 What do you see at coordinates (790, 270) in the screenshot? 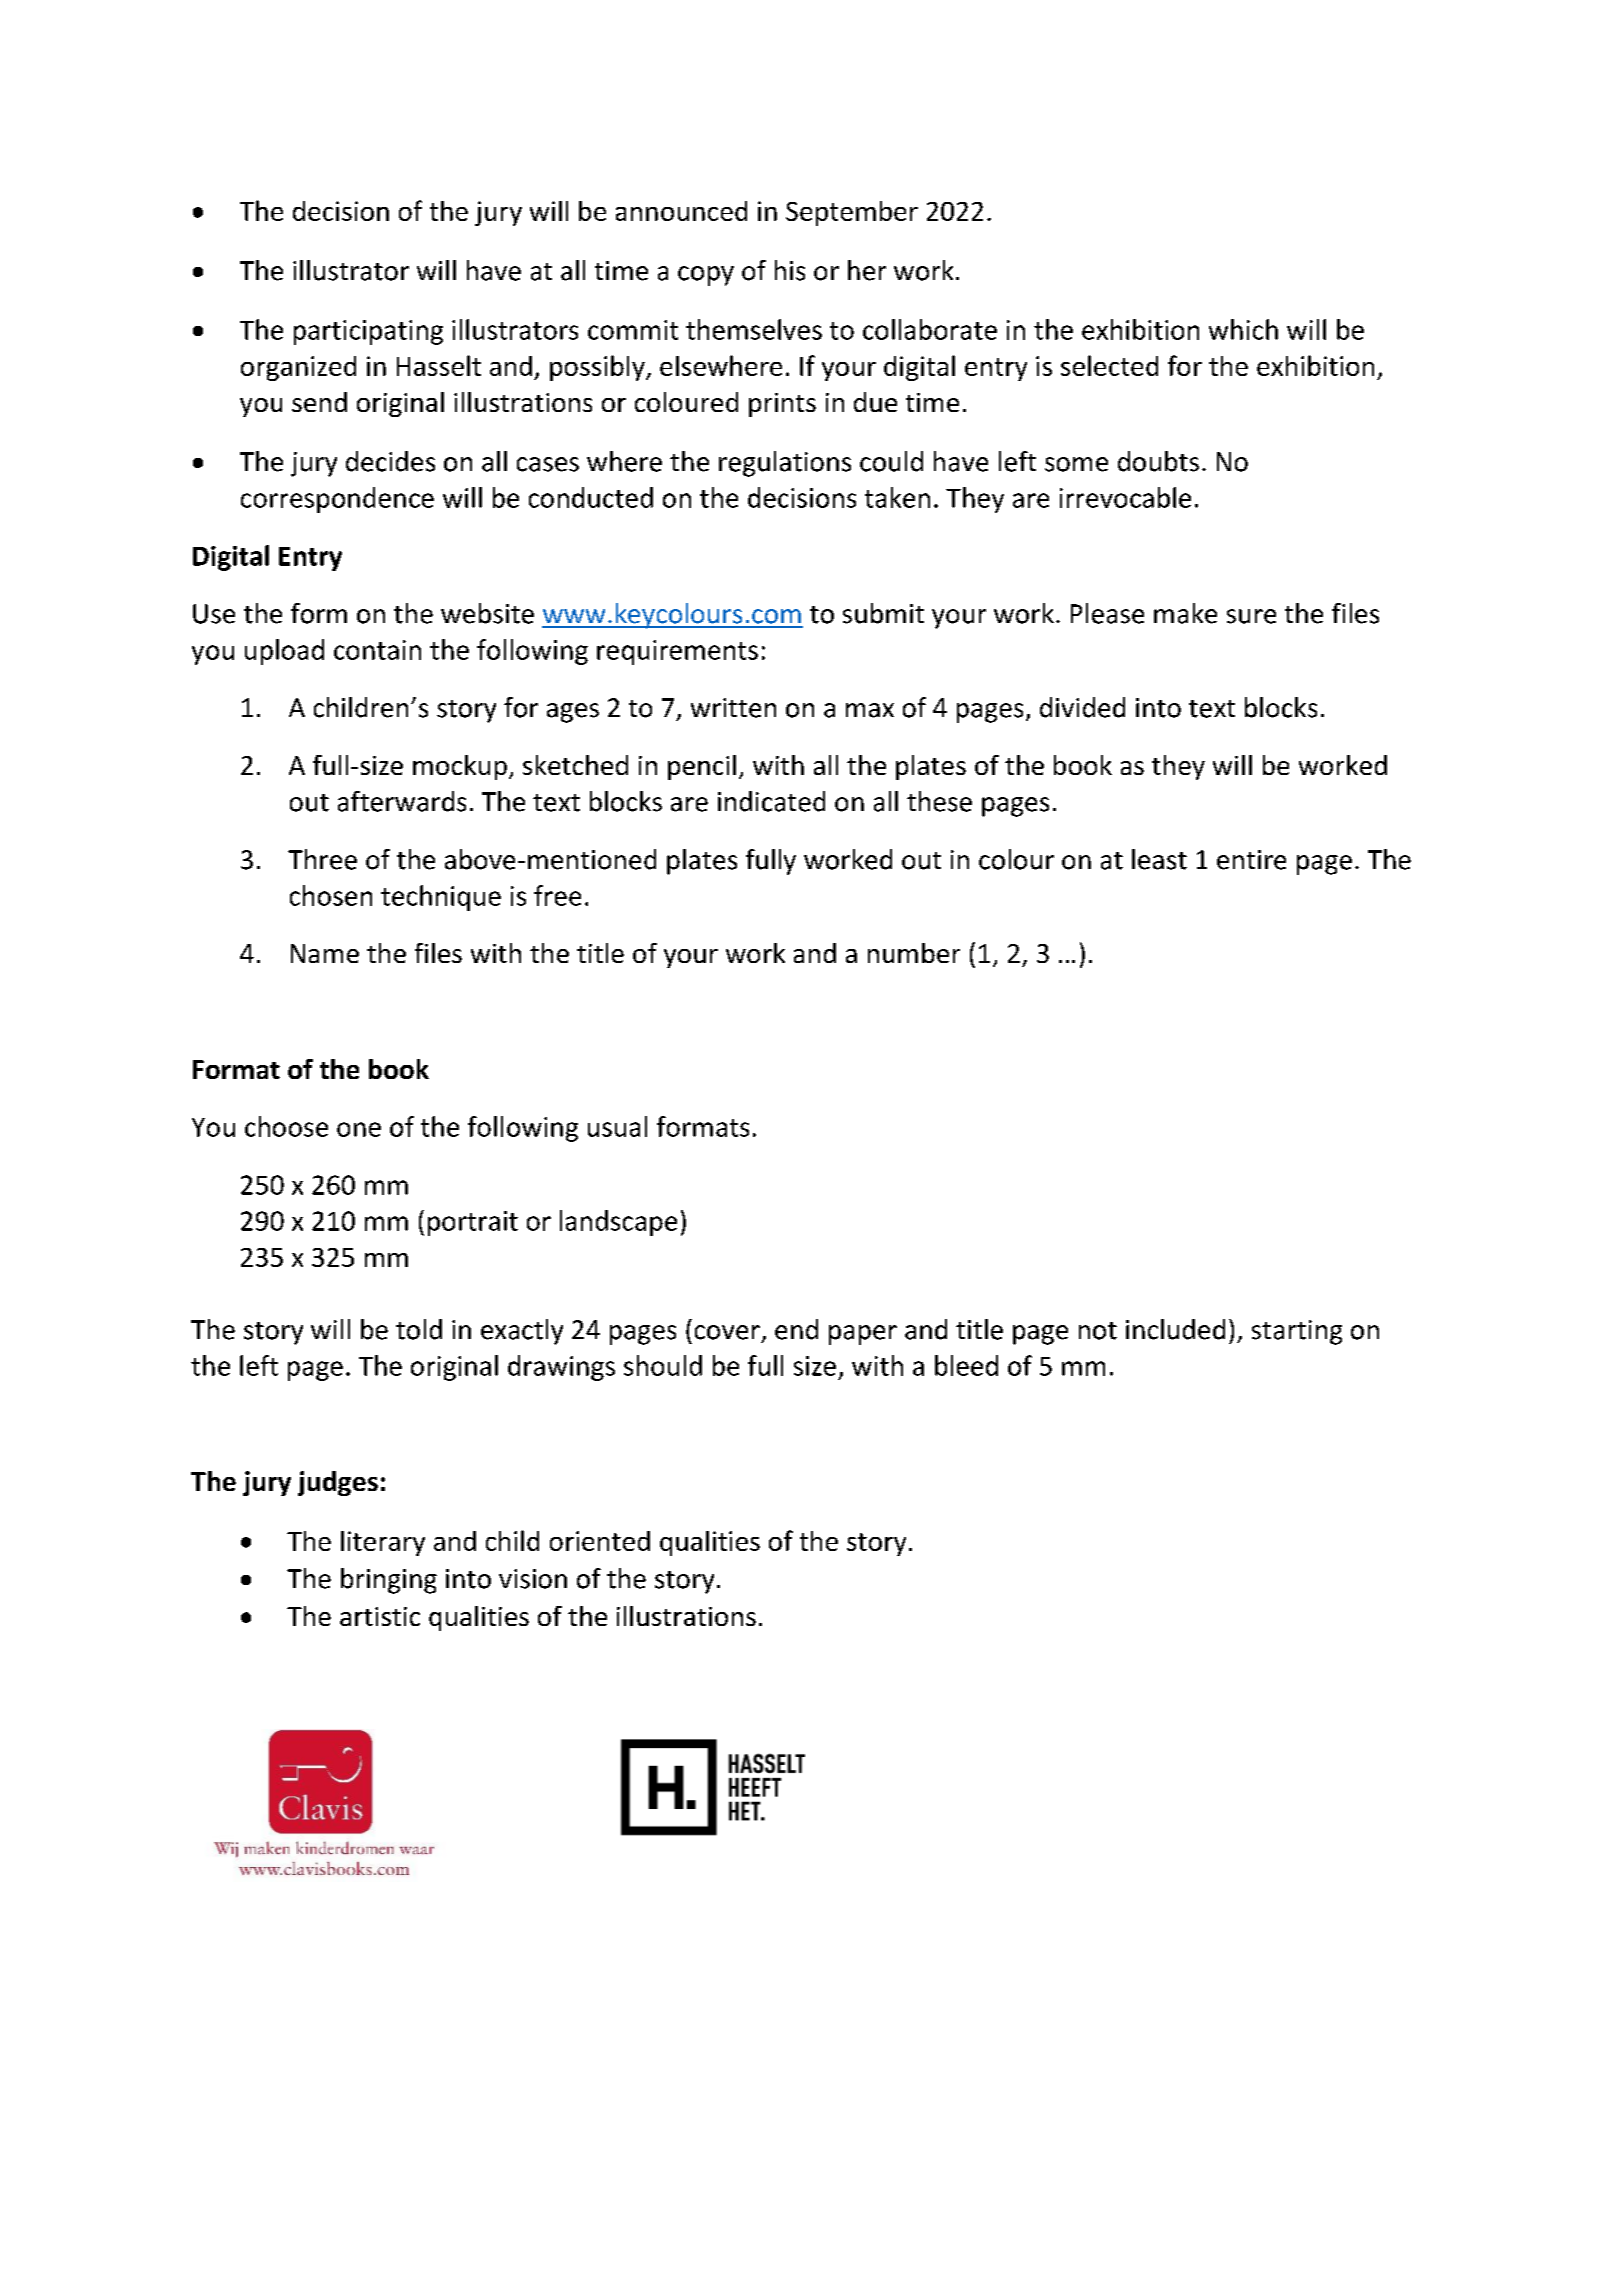
I see `his` at bounding box center [790, 270].
